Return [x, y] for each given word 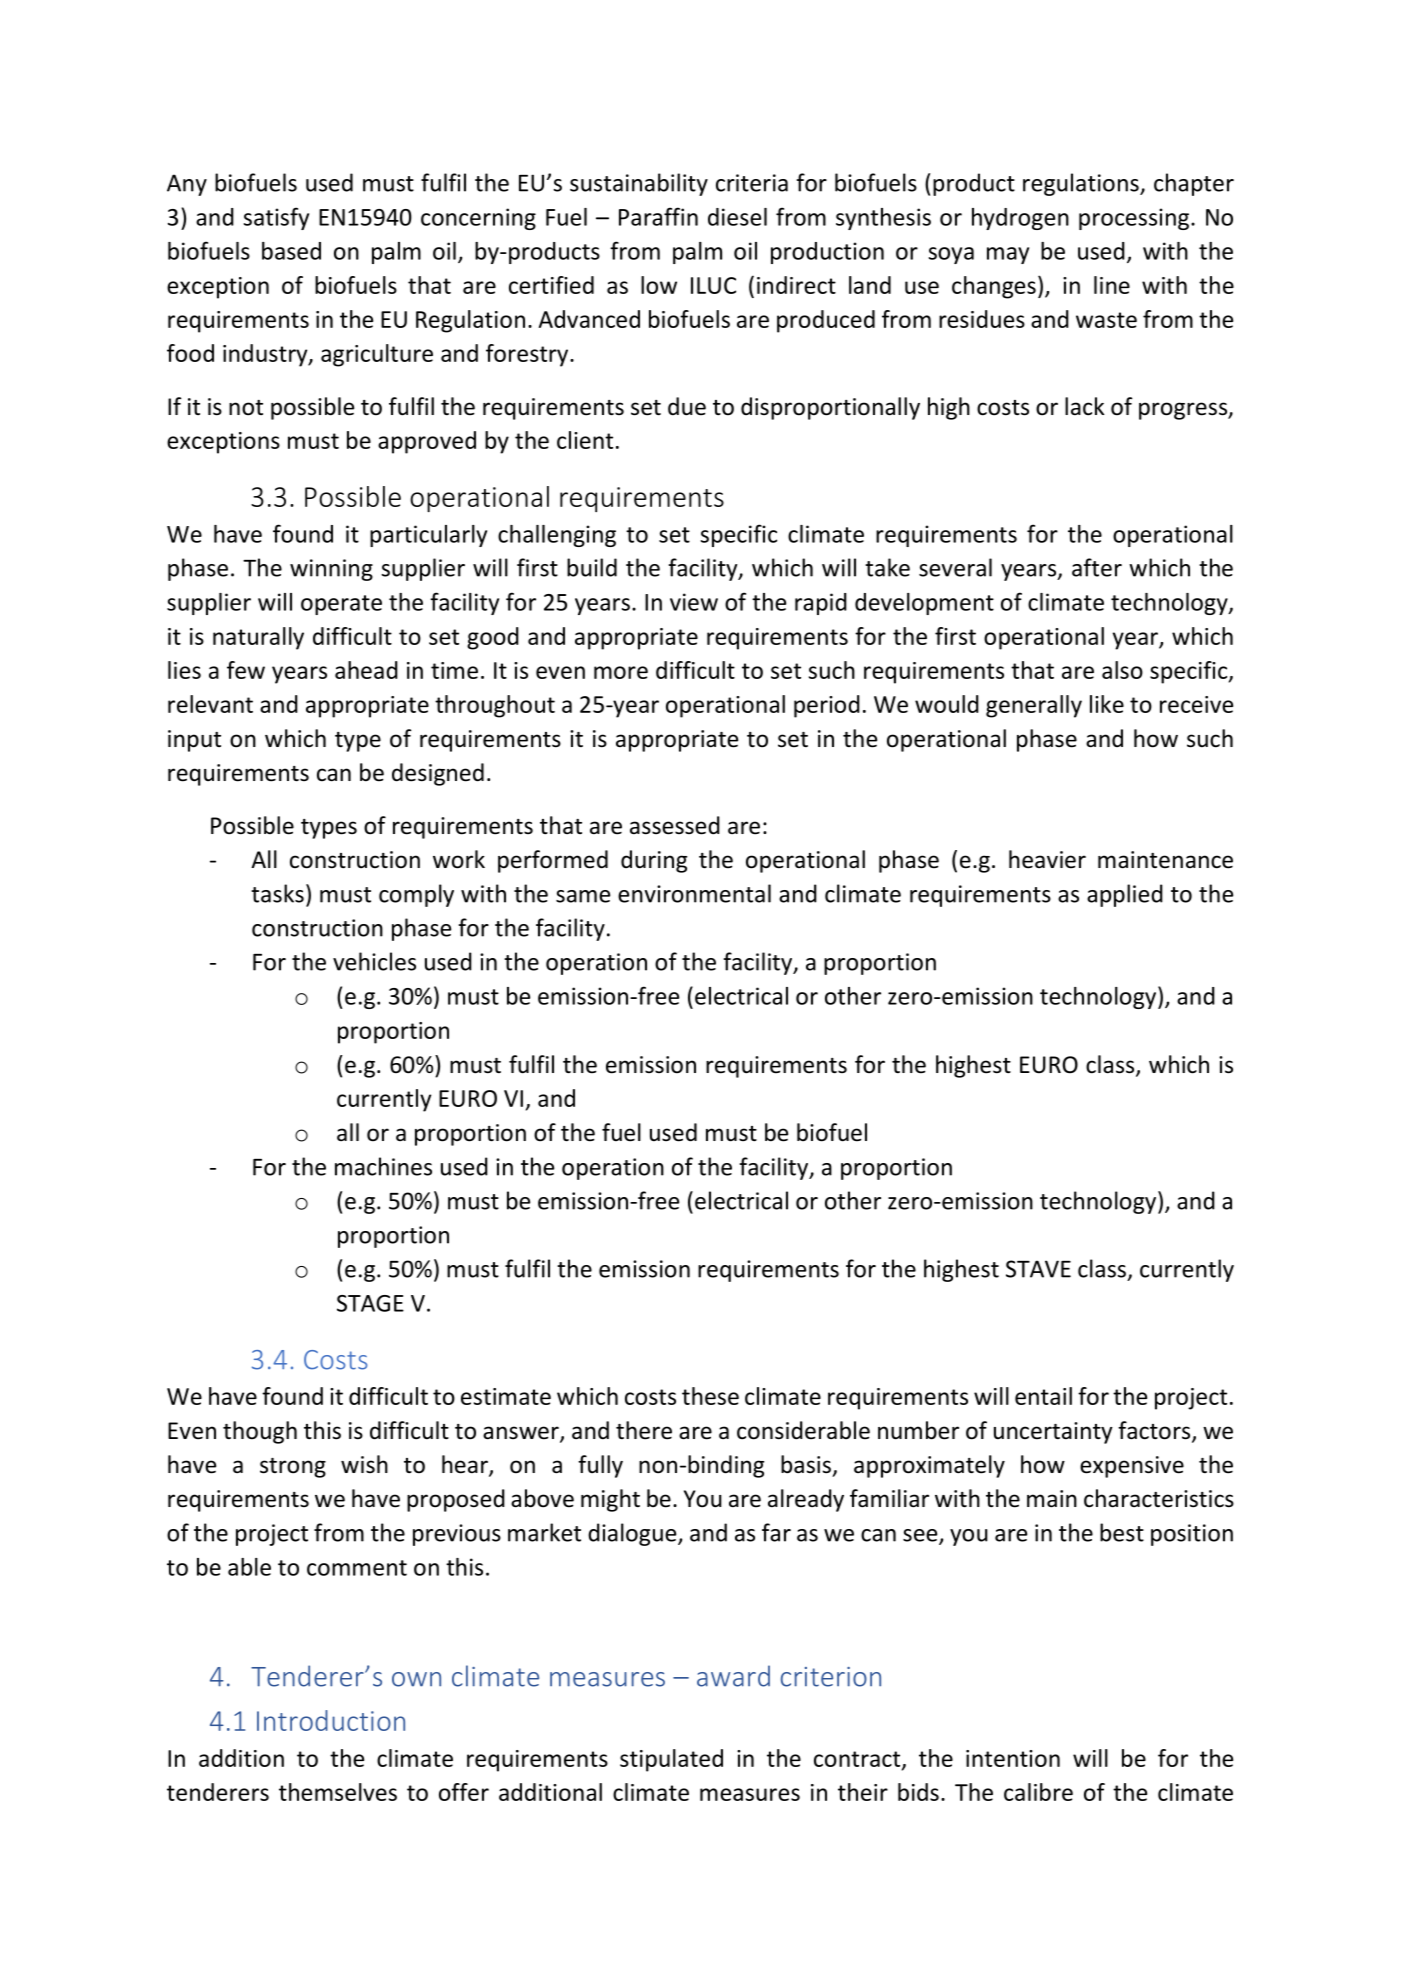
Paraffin [658, 216]
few [246, 670]
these [710, 1396]
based [291, 251]
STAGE [370, 1303]
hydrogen [1020, 219]
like [1107, 704]
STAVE [1038, 1269]
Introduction [331, 1720]
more [621, 672]
